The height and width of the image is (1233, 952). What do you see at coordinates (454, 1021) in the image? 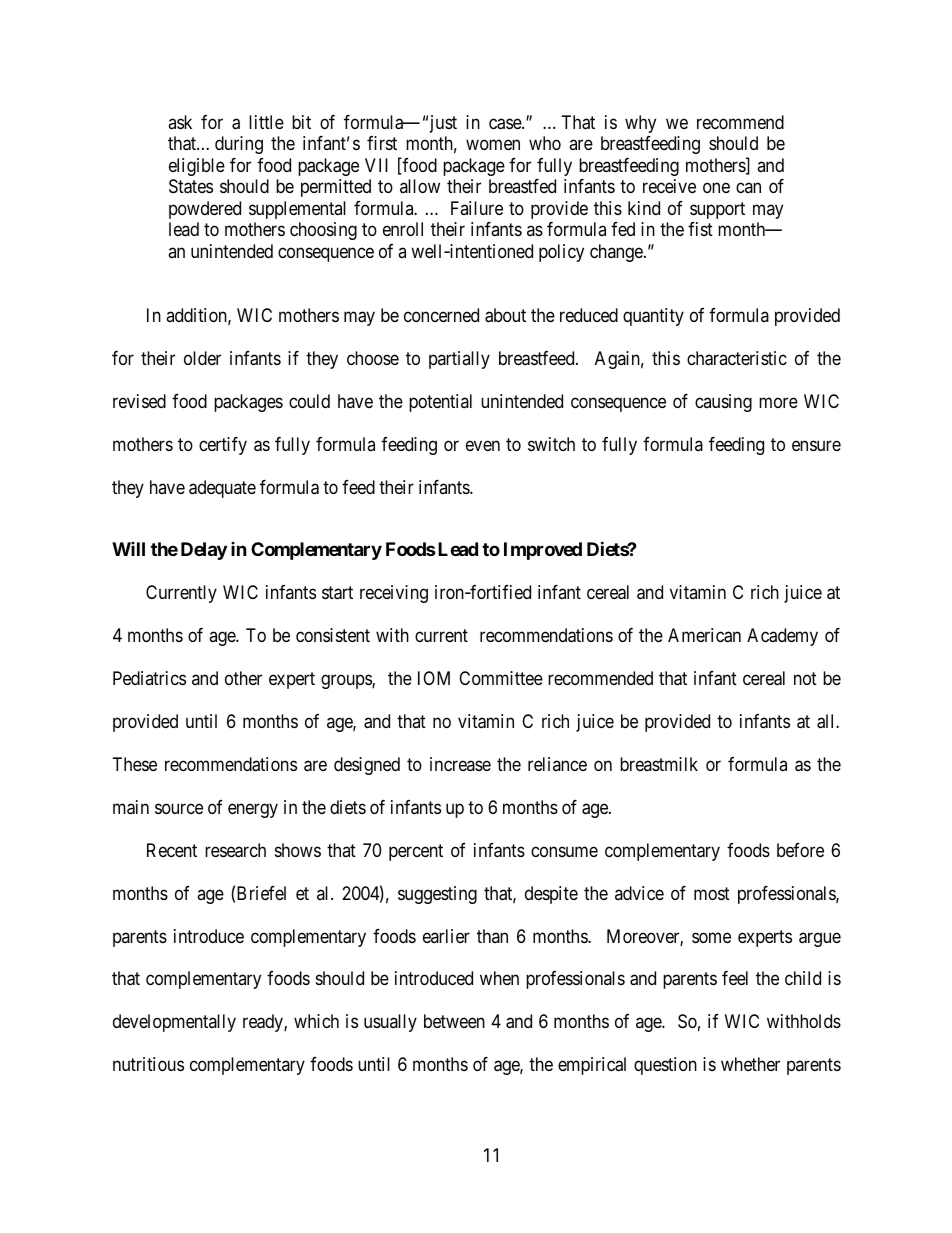
I see `between` at bounding box center [454, 1021].
